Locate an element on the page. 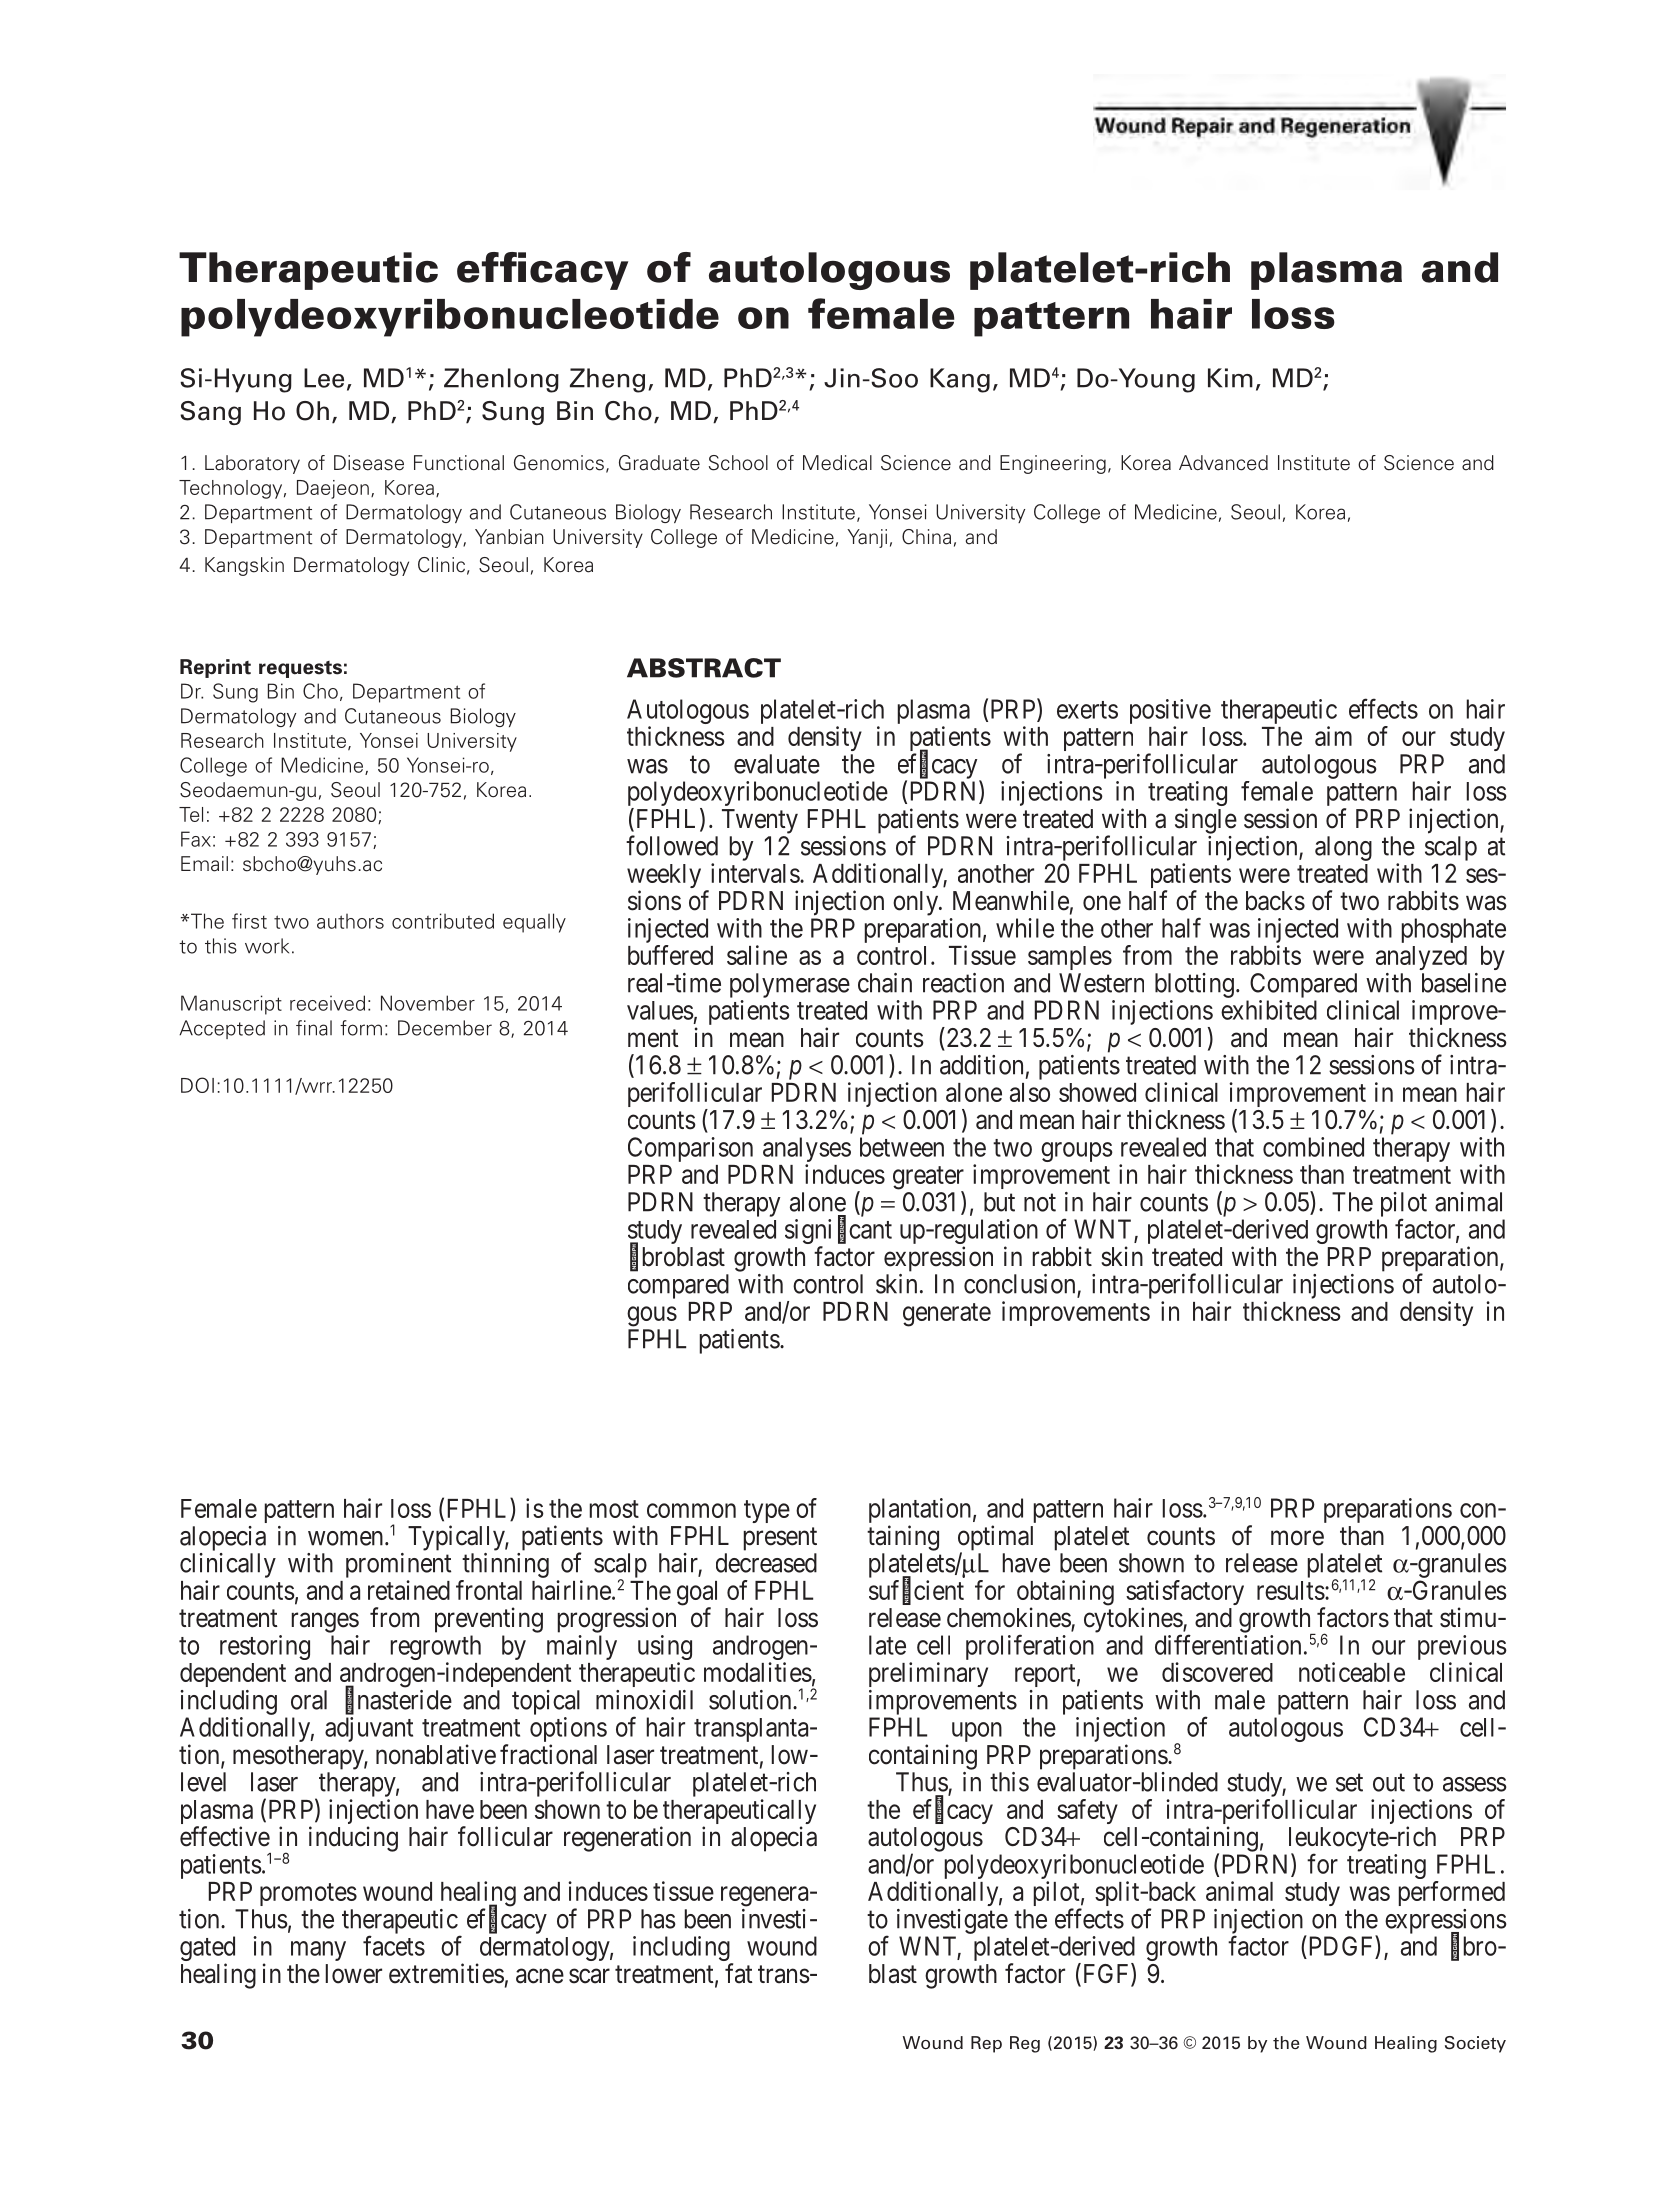 The image size is (1679, 2197). retained is located at coordinates (409, 1590).
